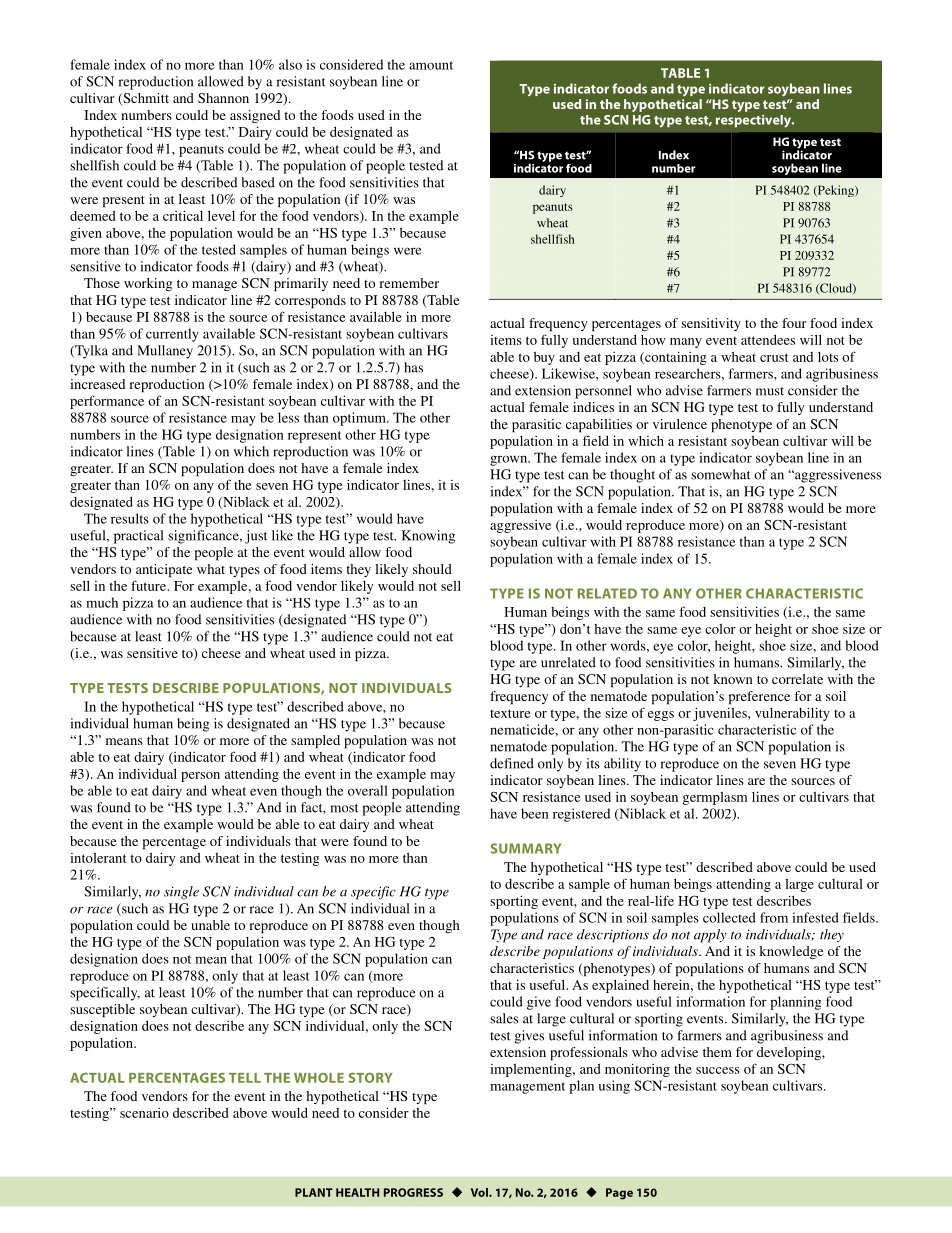  I want to click on currently, so click(172, 335).
